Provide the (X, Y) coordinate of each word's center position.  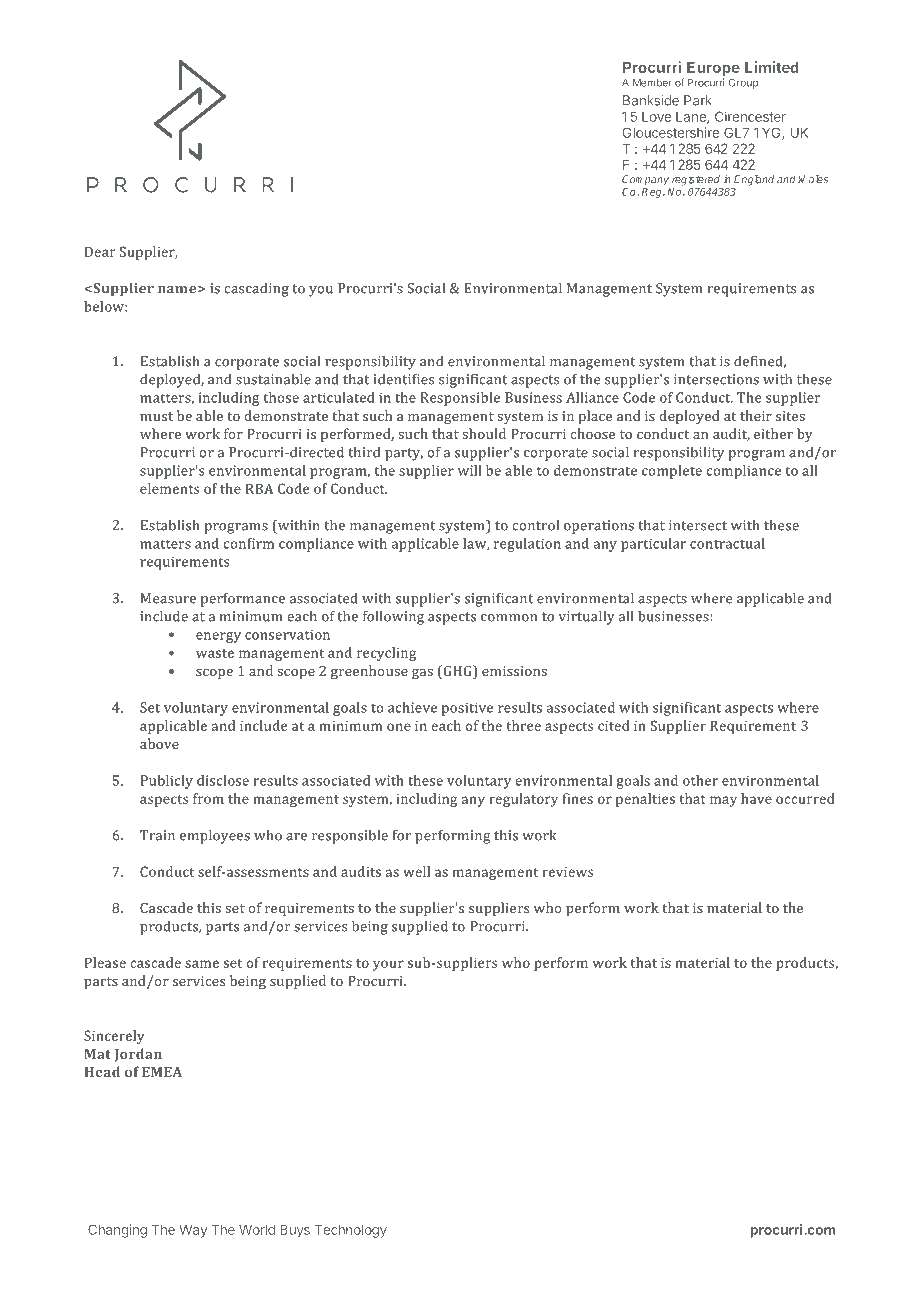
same (202, 964)
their (756, 415)
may (723, 801)
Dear (100, 251)
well (416, 871)
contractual (727, 543)
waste (215, 653)
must (156, 416)
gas (422, 674)
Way (193, 1231)
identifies (404, 379)
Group (743, 83)
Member (652, 82)
